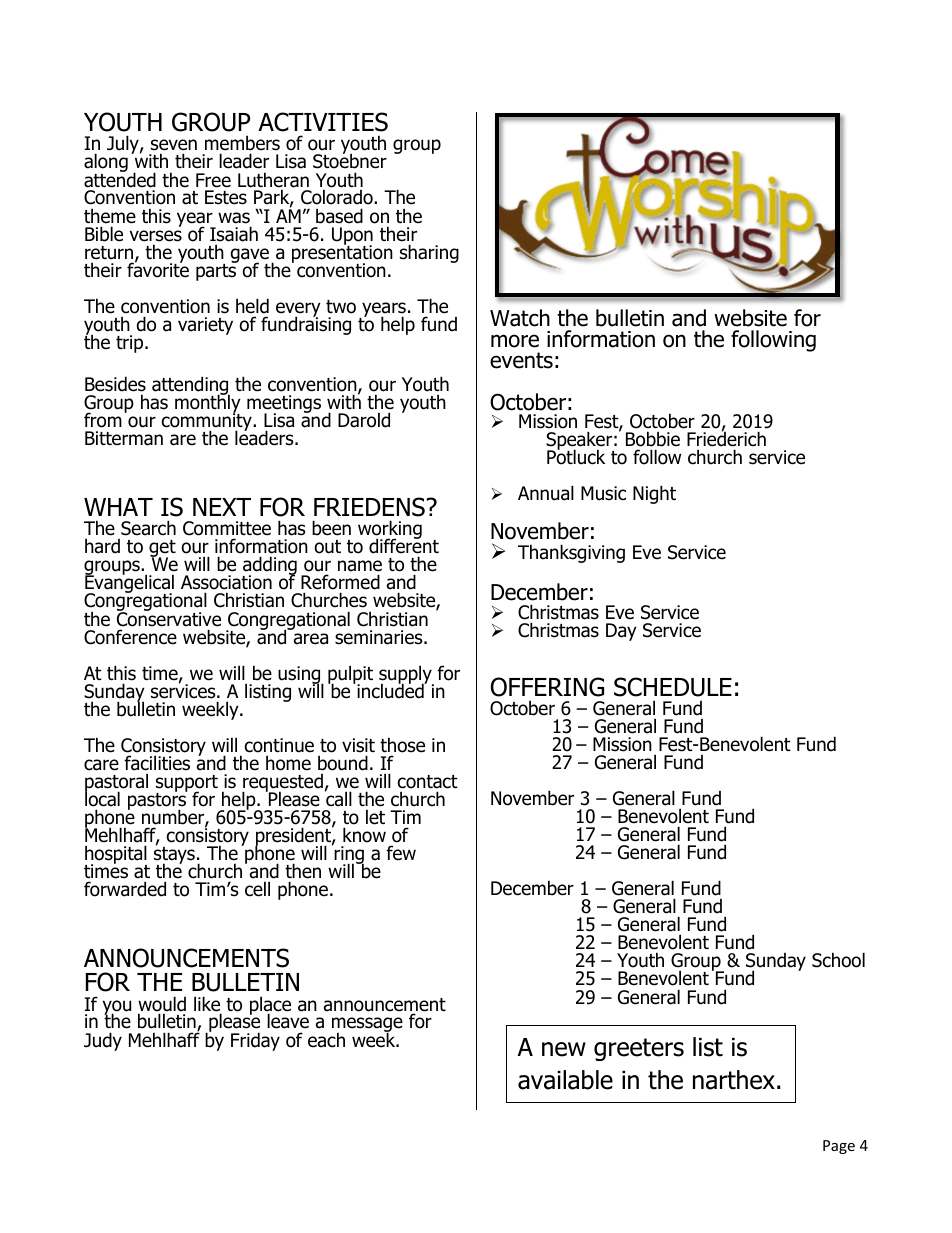 Image resolution: width=952 pixels, height=1233 pixels. What do you see at coordinates (338, 197) in the document?
I see `Colorado` at bounding box center [338, 197].
